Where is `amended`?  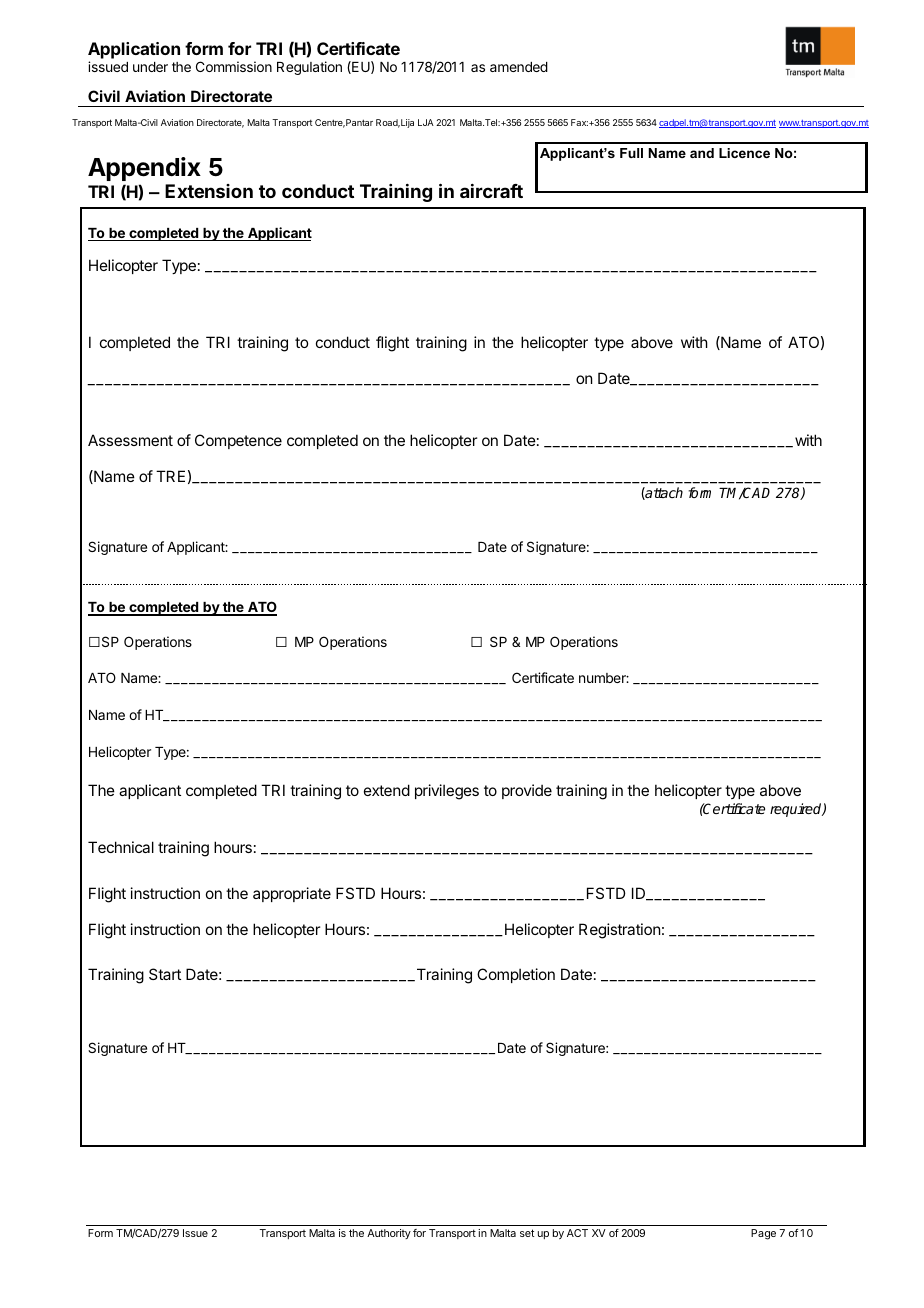
amended is located at coordinates (519, 67).
